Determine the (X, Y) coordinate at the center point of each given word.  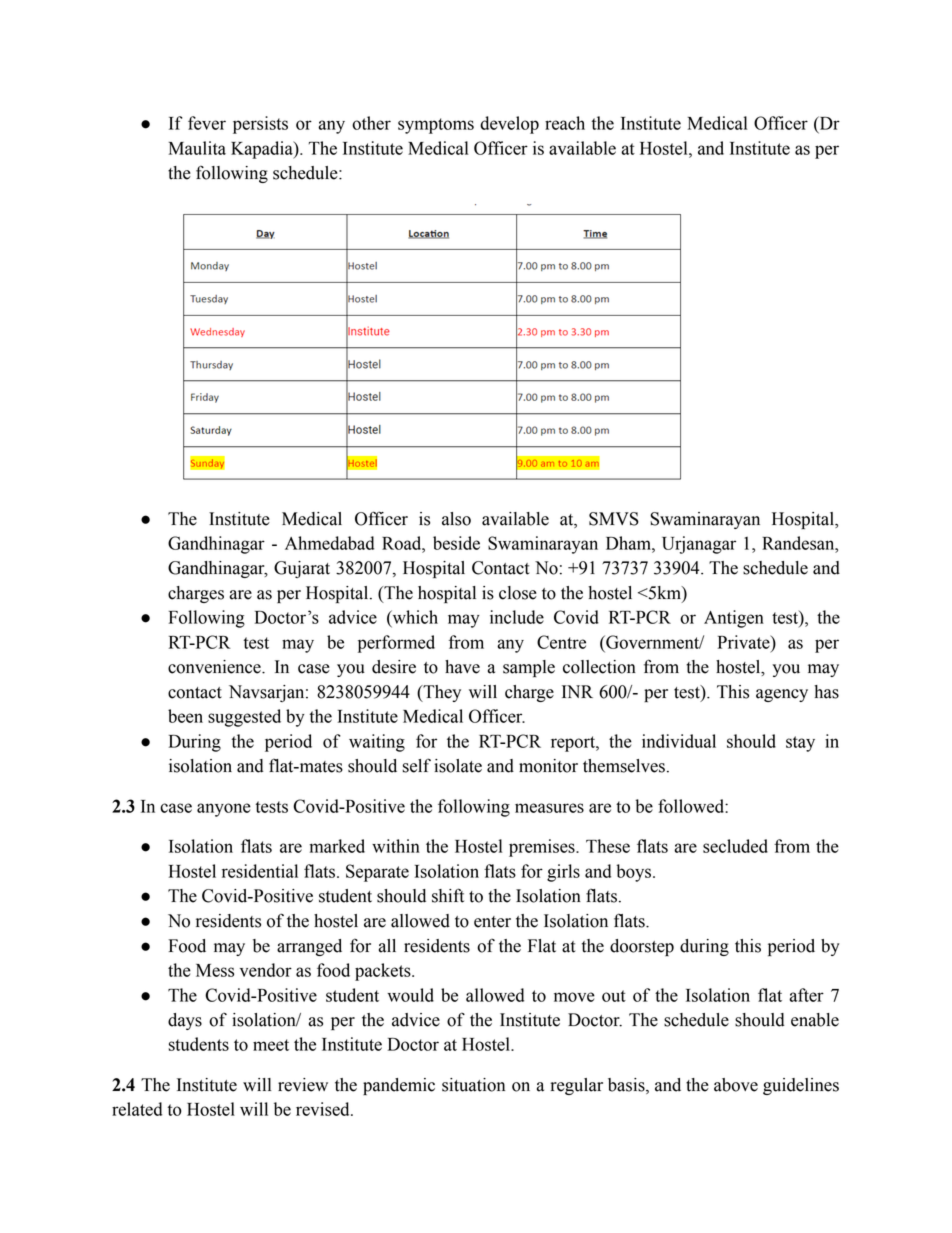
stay (800, 744)
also (456, 519)
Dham (629, 543)
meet (271, 1045)
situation (473, 1085)
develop (509, 125)
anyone (224, 810)
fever (207, 123)
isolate (458, 766)
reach (565, 123)
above (736, 1085)
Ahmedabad (329, 543)
